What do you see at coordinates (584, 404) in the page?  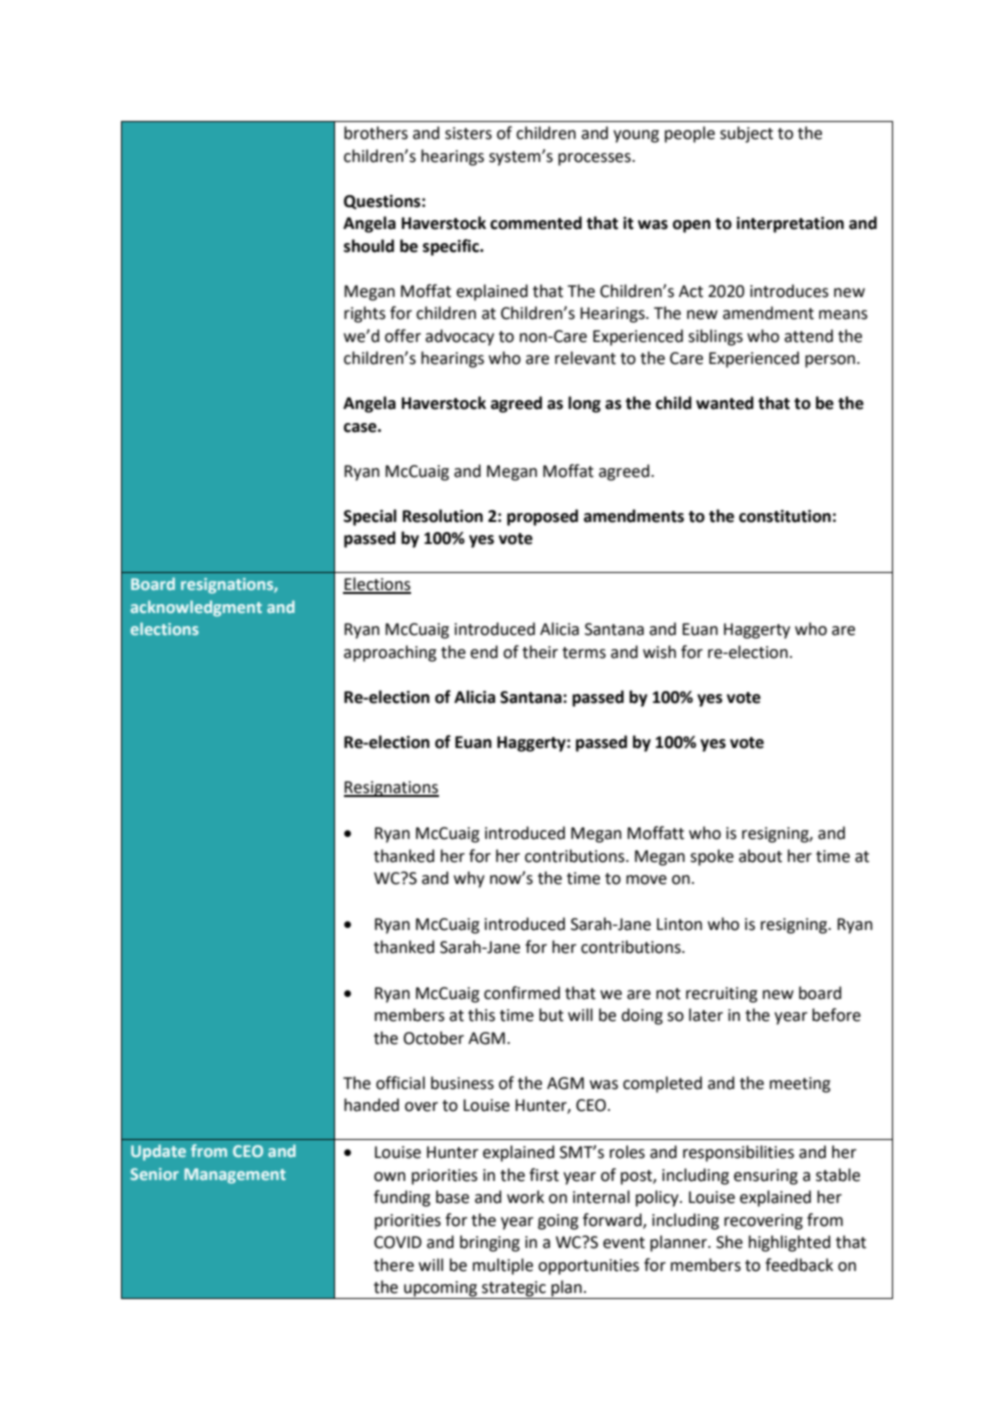 I see `long` at bounding box center [584, 404].
